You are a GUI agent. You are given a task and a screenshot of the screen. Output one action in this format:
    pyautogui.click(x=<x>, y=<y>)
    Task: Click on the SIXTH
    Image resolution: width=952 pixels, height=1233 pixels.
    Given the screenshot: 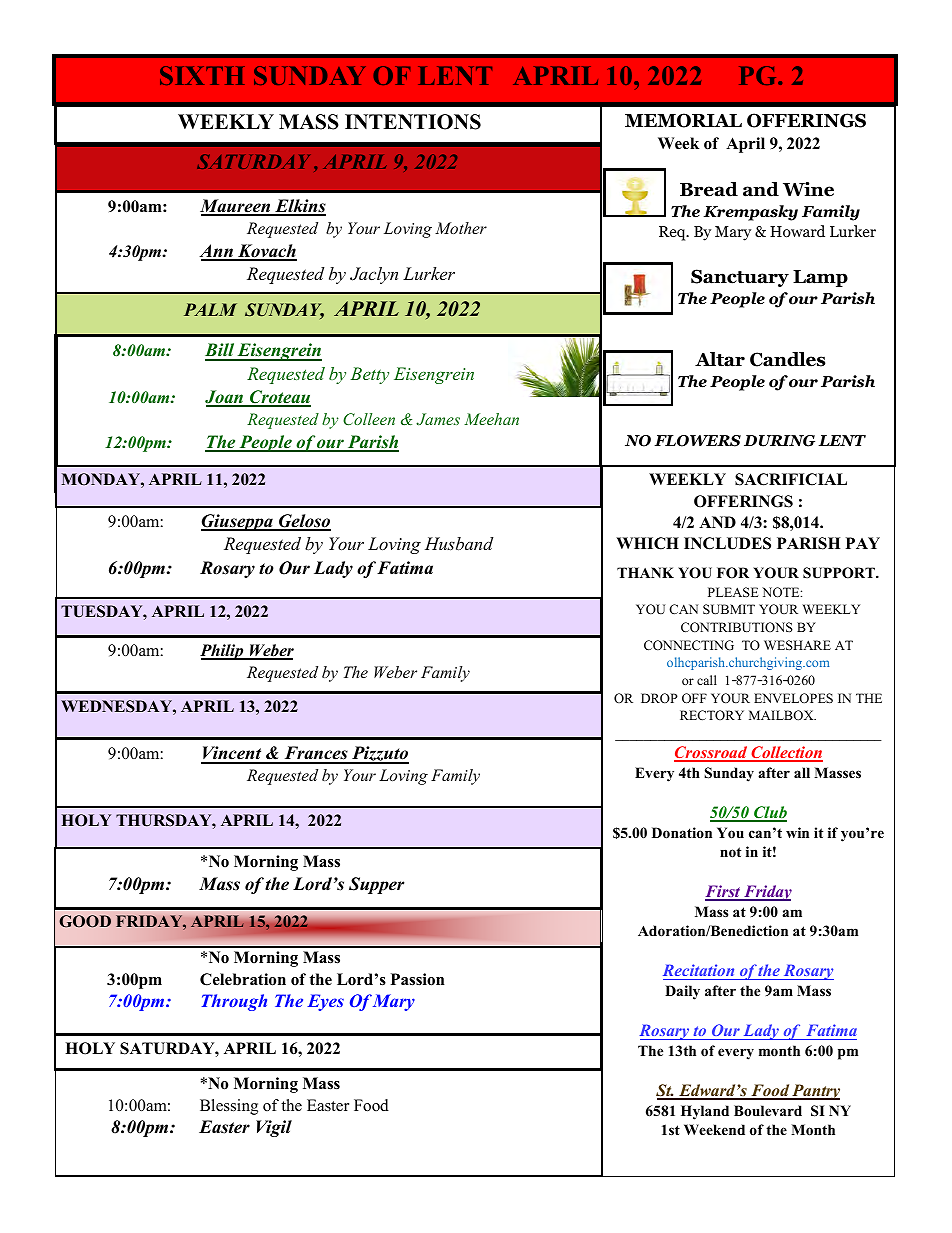 What is the action you would take?
    pyautogui.click(x=202, y=75)
